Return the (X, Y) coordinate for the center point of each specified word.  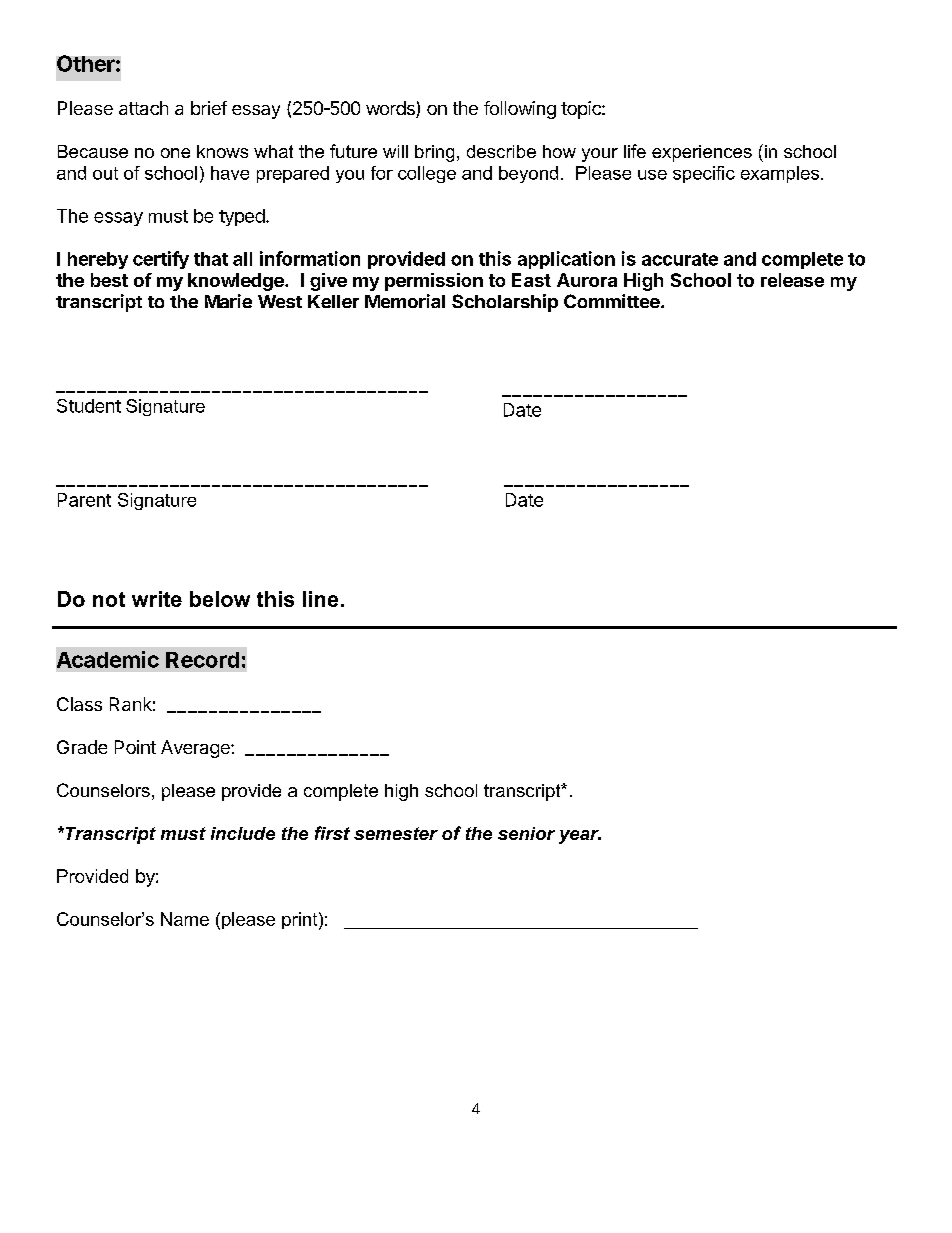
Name (185, 919)
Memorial (405, 301)
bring (434, 153)
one (175, 153)
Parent (84, 500)
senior (526, 833)
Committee (613, 301)
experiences (702, 153)
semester (396, 833)
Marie (228, 301)
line (320, 599)
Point (135, 747)
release (792, 280)
